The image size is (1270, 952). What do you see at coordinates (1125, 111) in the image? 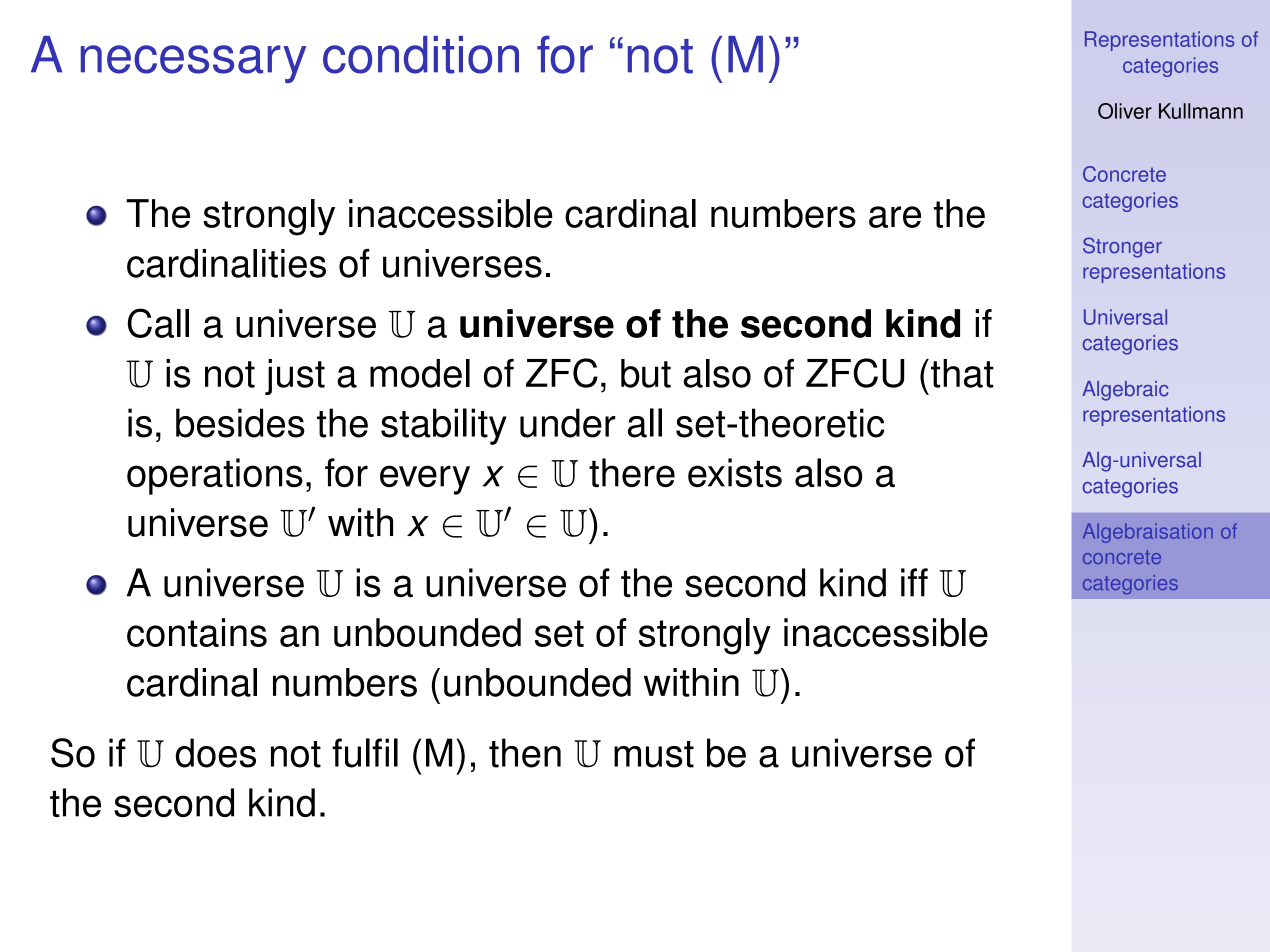
I see `Oliver` at bounding box center [1125, 111].
